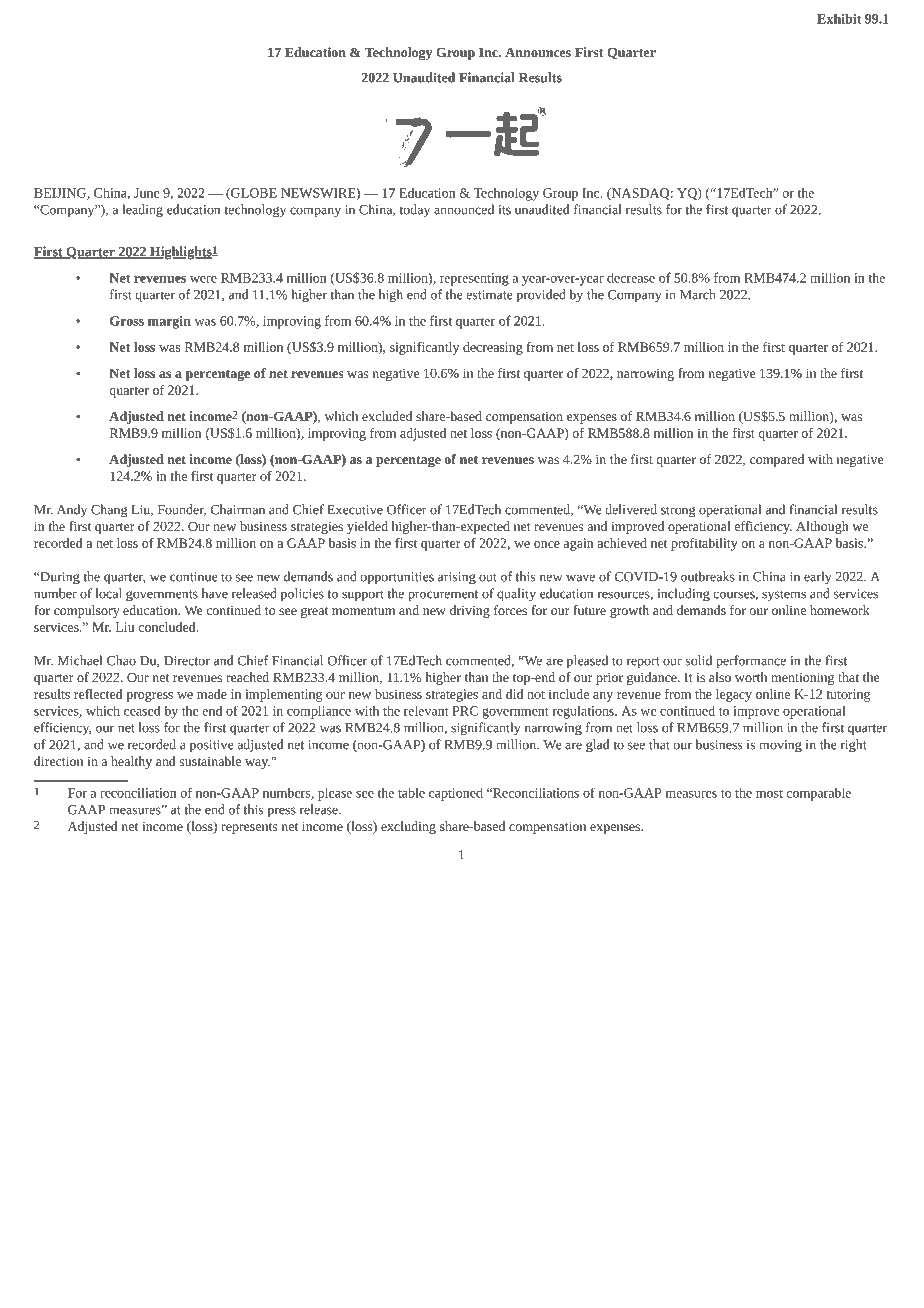 This page has width=924, height=1308. Describe the element at coordinates (698, 294) in the page. I see `March` at that location.
